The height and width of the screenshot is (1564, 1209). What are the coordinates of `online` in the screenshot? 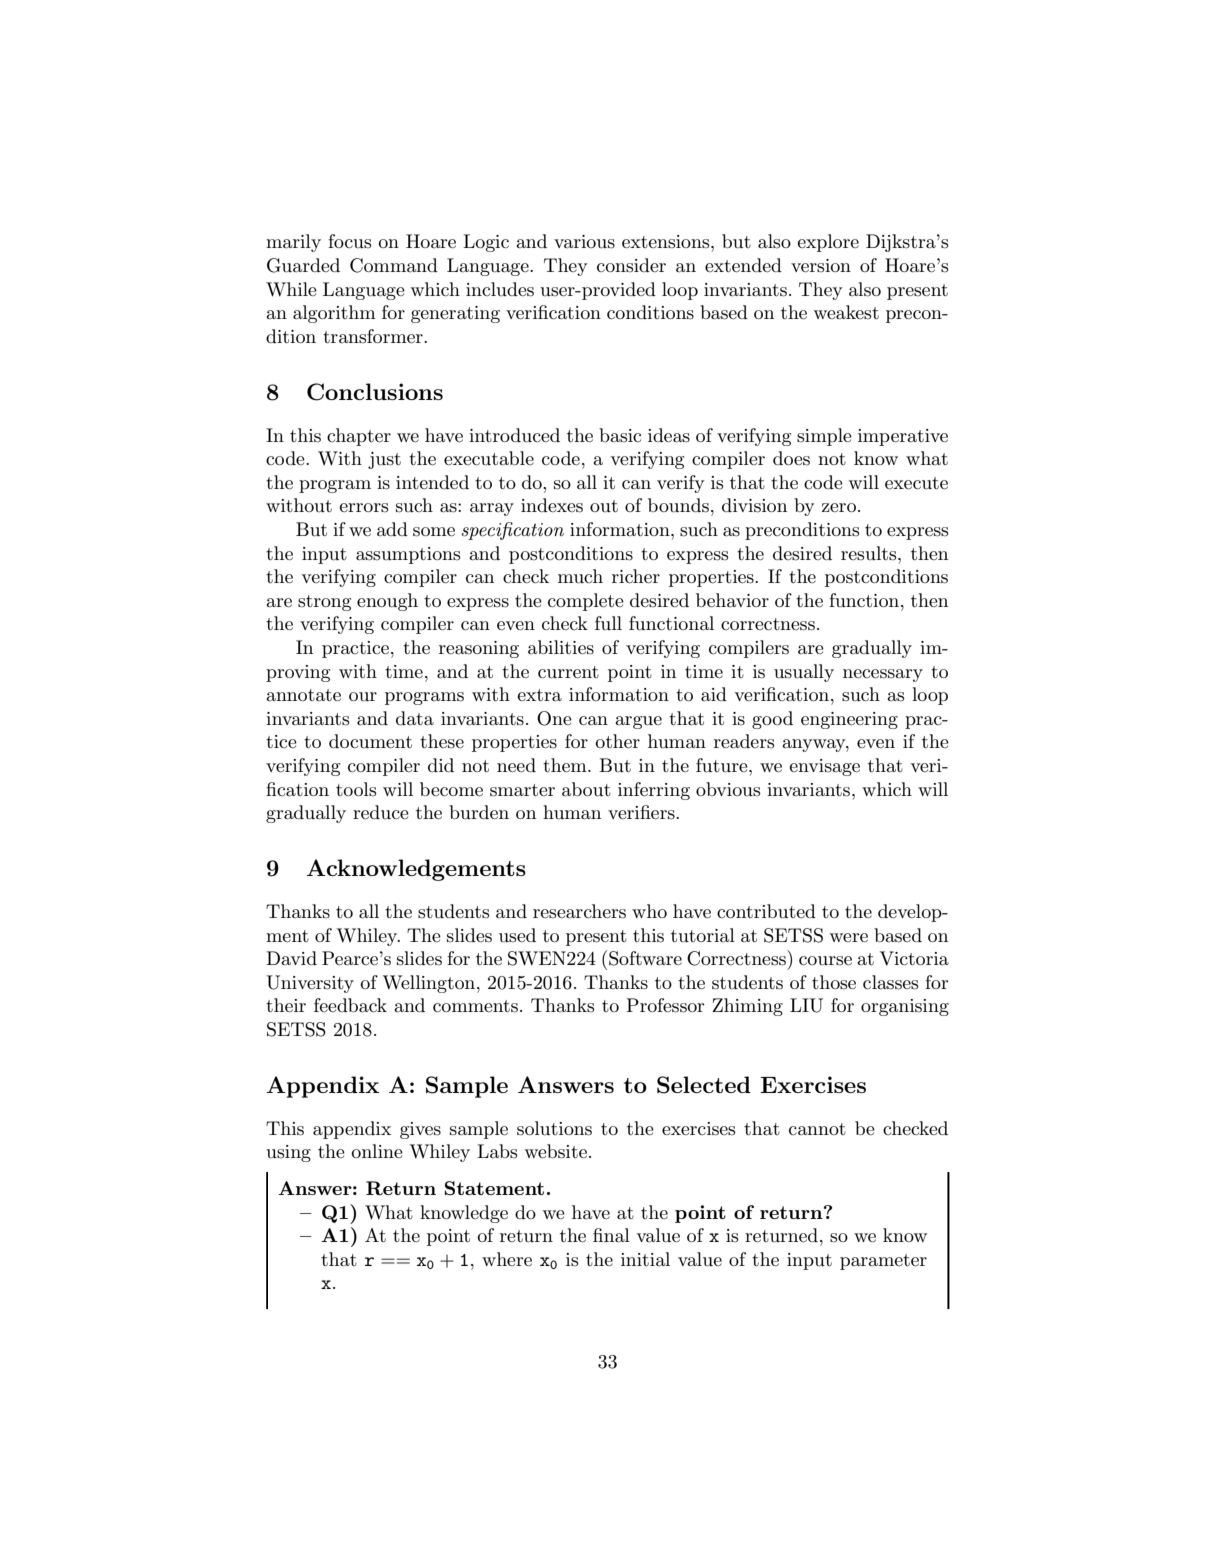 It's located at (377, 1151).
